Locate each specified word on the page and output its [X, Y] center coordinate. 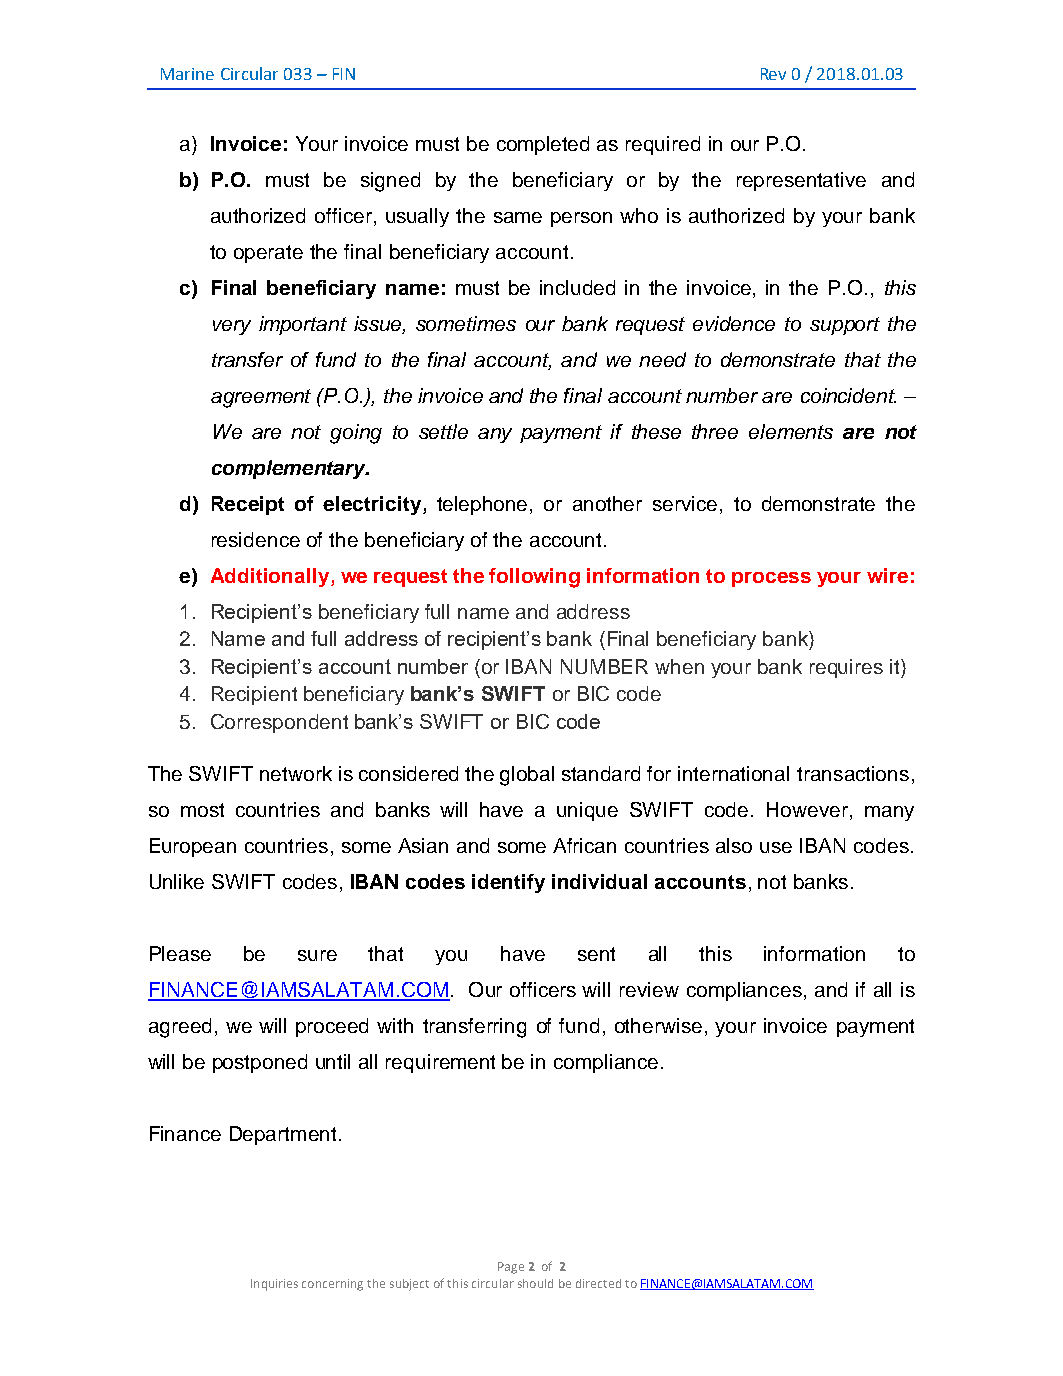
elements [791, 431]
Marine [187, 74]
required [663, 145]
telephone [484, 505]
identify [508, 883]
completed [543, 145]
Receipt [248, 505]
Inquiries [274, 1285]
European [193, 847]
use [776, 847]
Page [511, 1268]
